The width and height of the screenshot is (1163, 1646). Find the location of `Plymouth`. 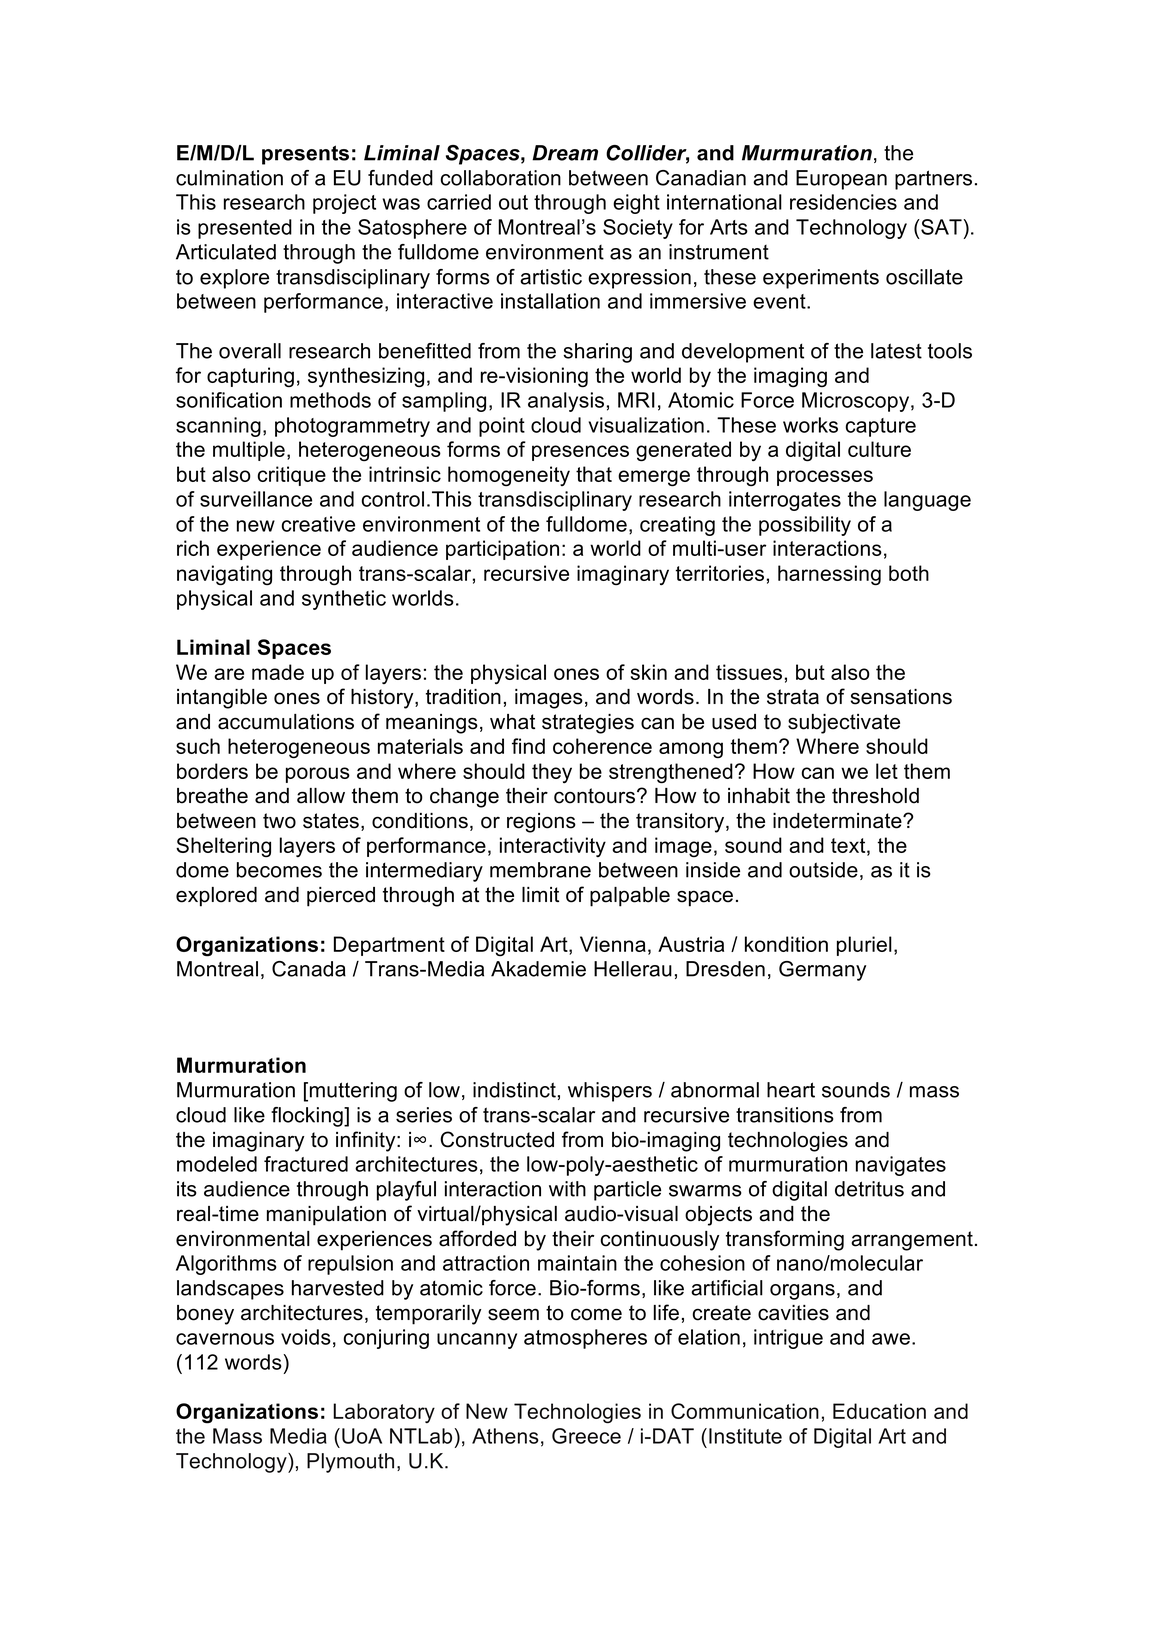

Plymouth is located at coordinates (350, 1463).
